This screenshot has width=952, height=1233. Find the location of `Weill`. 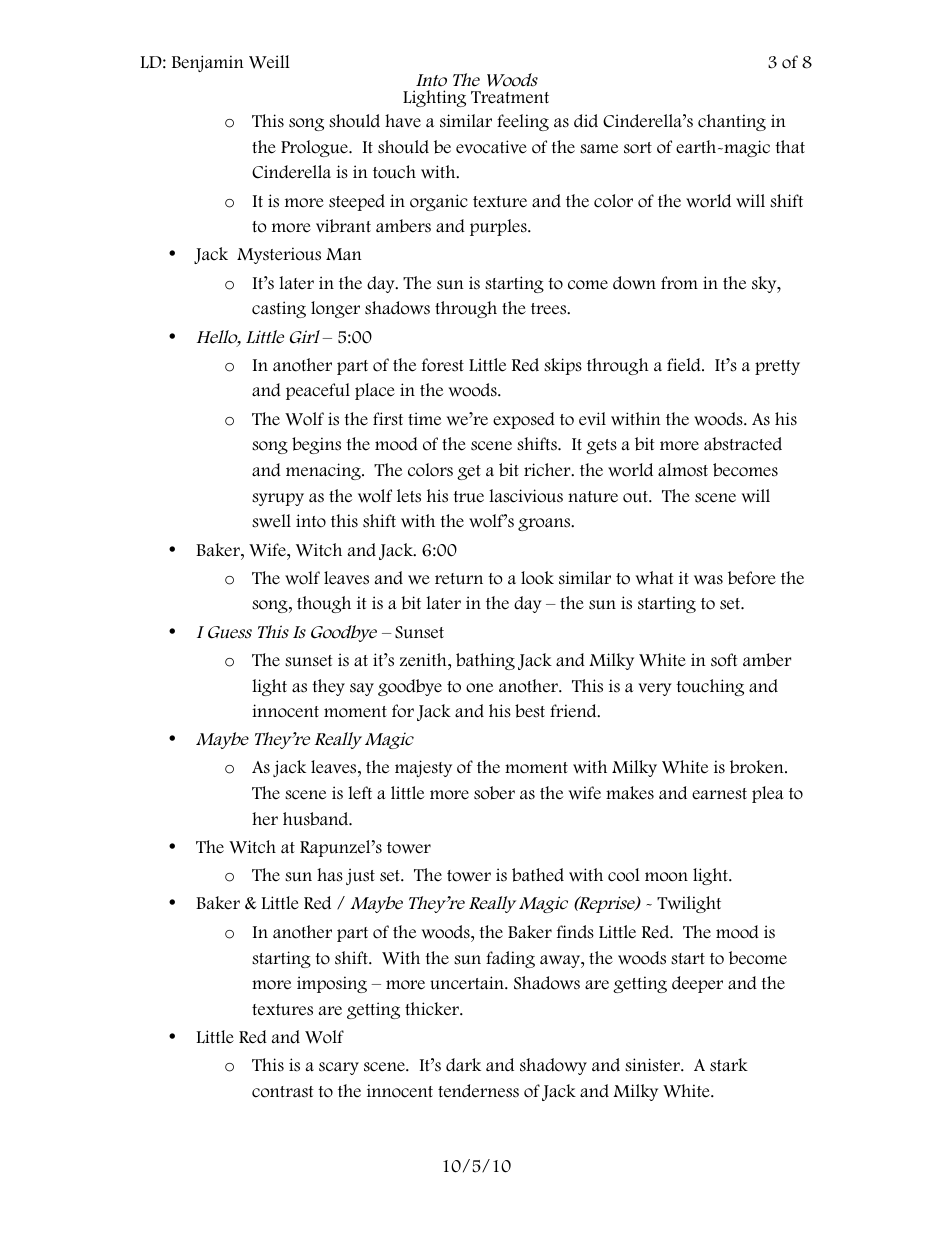

Weill is located at coordinates (269, 62).
